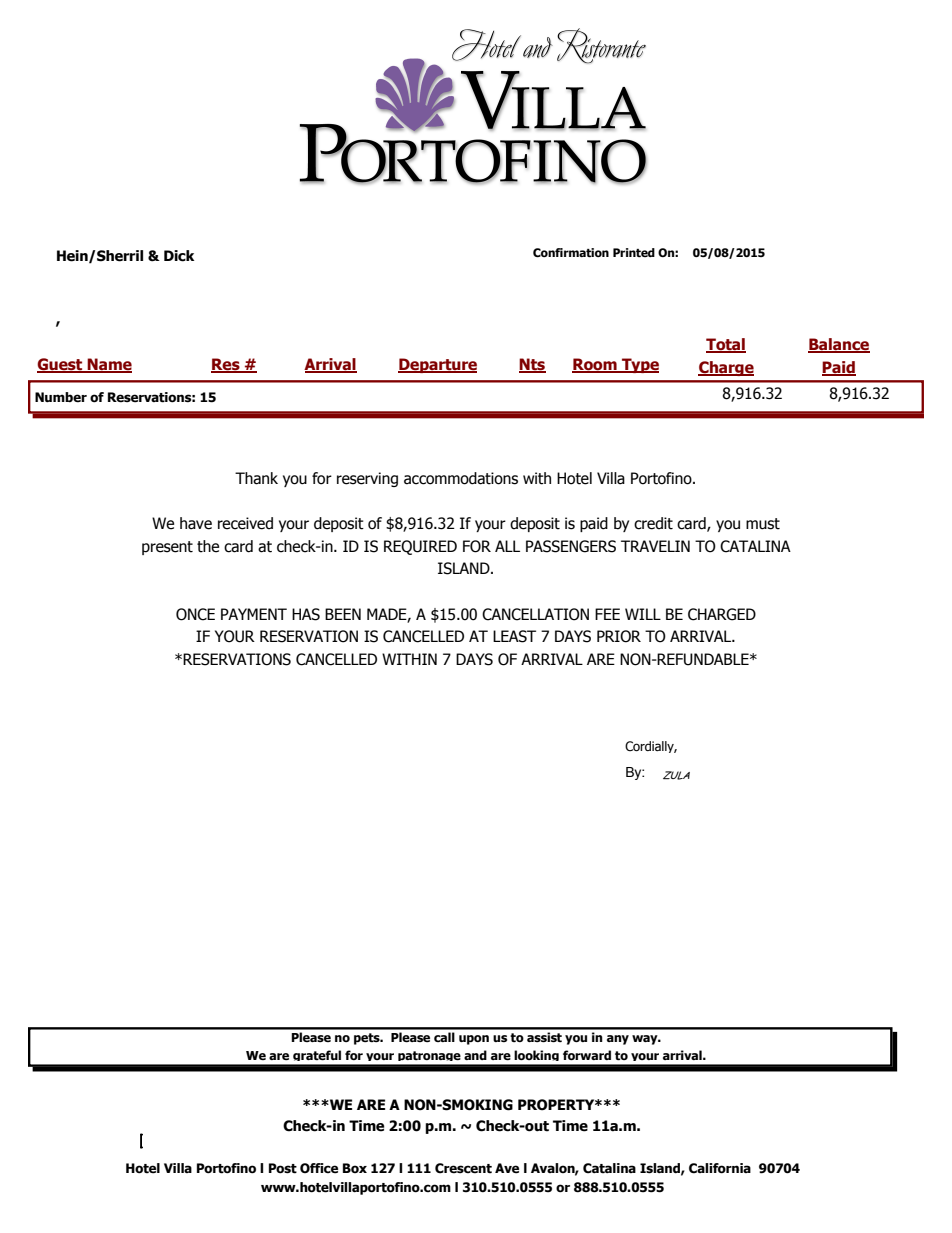 This screenshot has width=952, height=1233. Describe the element at coordinates (463, 1168) in the screenshot. I see `Crescent` at that location.
